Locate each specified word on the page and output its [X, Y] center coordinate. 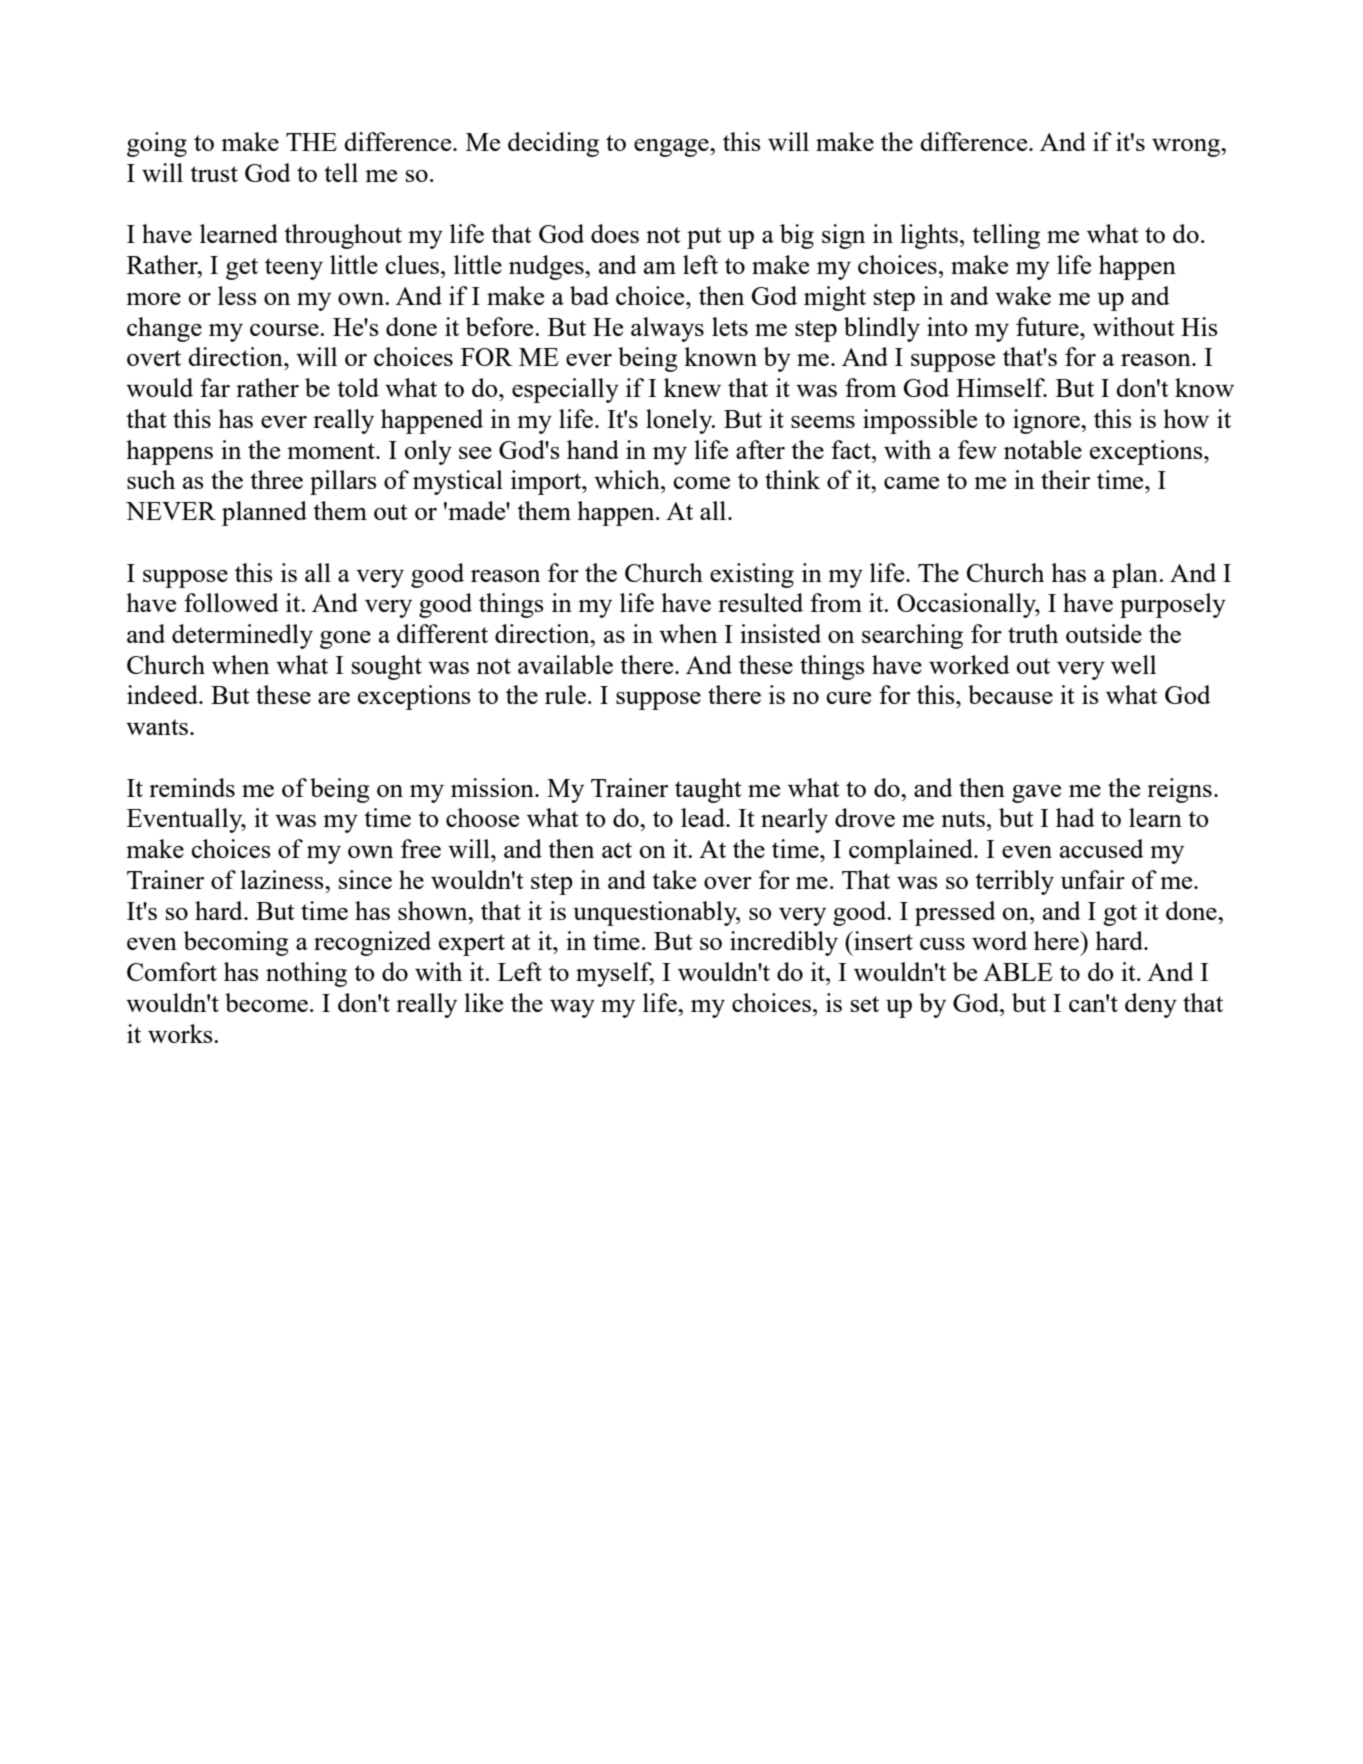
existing [752, 575]
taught [708, 790]
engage [672, 148]
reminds [192, 787]
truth [1033, 633]
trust [214, 174]
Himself [1001, 387]
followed [231, 602]
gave [1036, 794]
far [215, 387]
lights [929, 236]
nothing [306, 974]
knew [692, 387]
